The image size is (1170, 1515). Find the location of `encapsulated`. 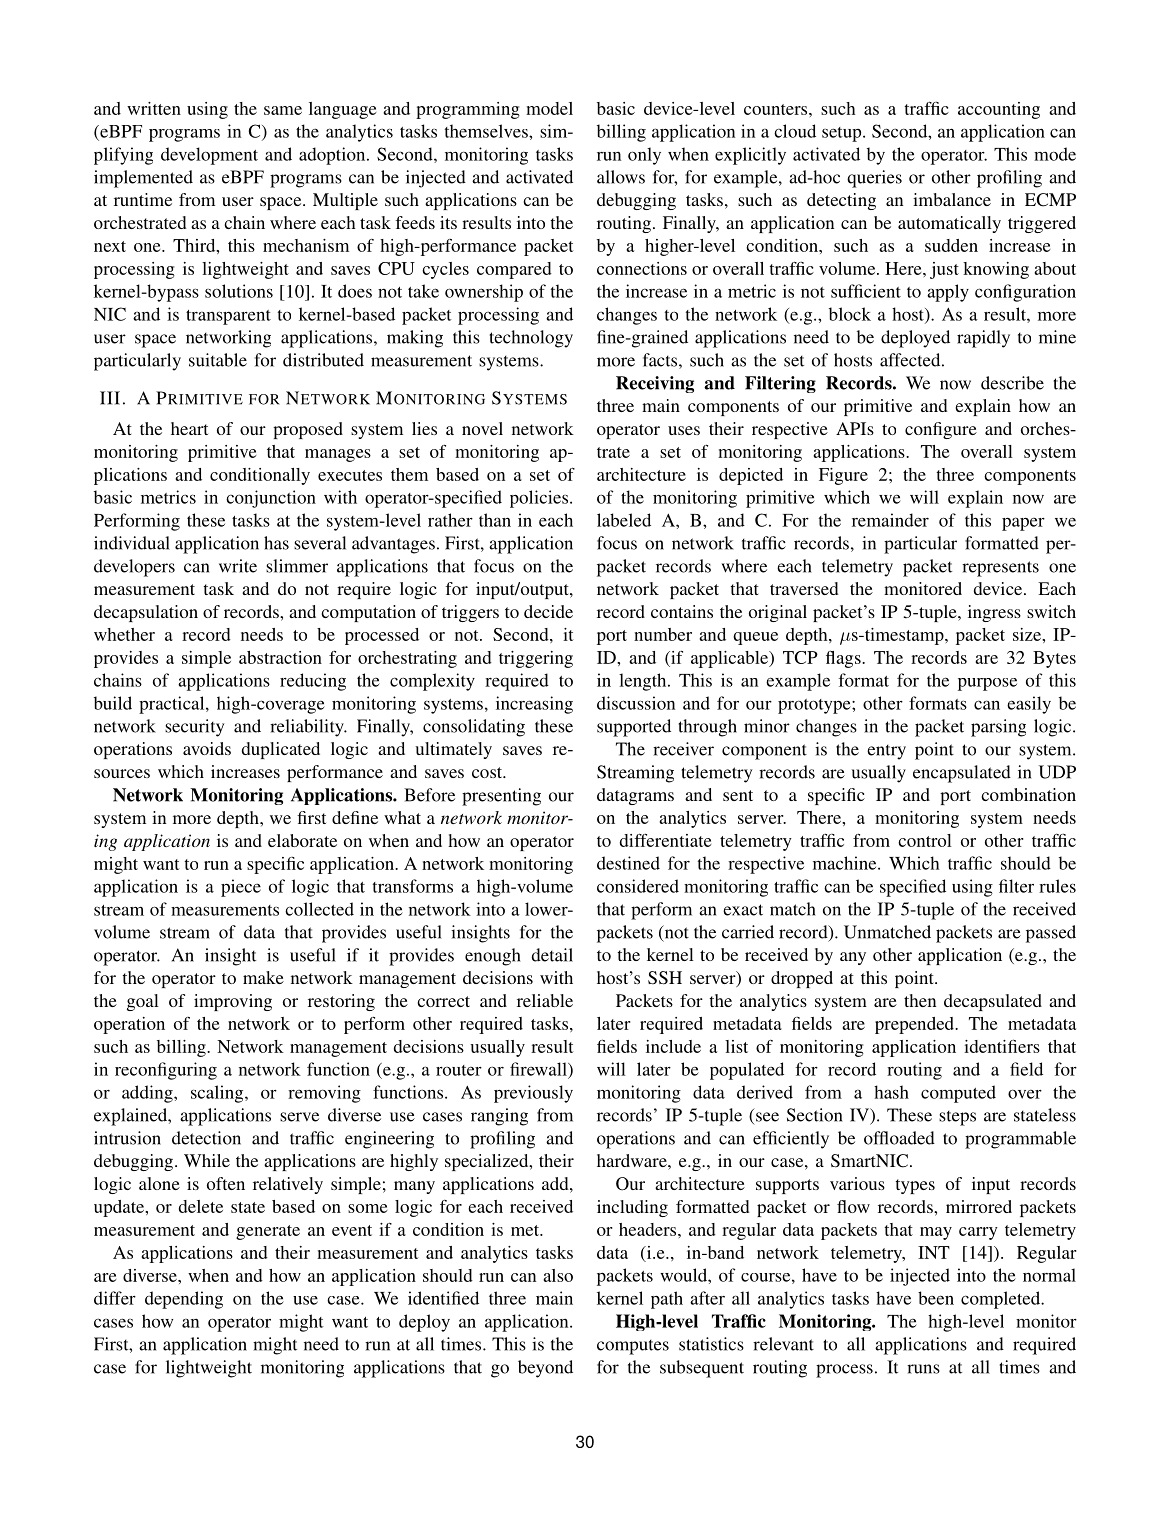

encapsulated is located at coordinates (962, 774).
